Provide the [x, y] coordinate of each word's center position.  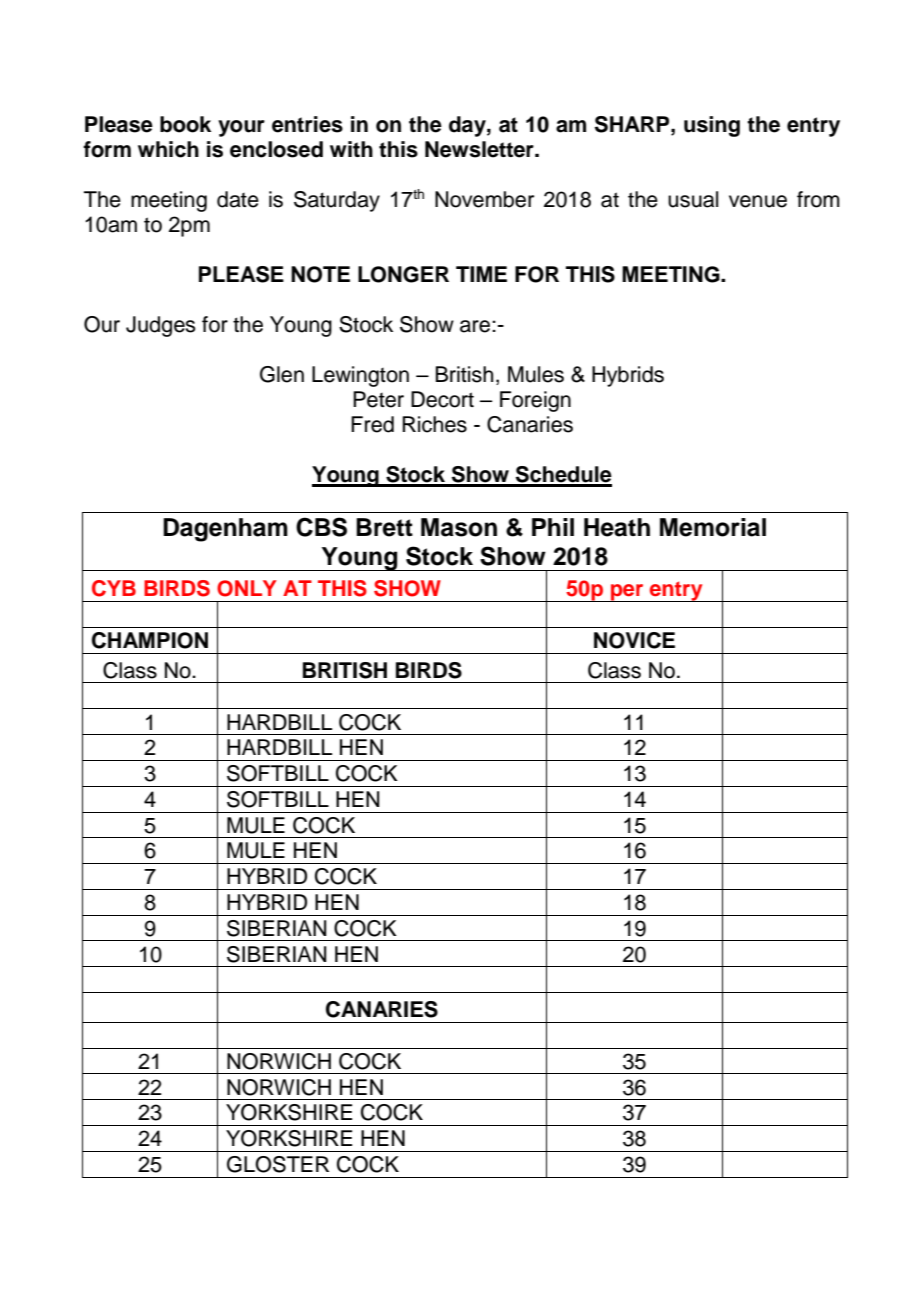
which [168, 149]
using [712, 126]
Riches [434, 424]
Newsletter [480, 149]
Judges [161, 326]
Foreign [535, 401]
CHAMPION [150, 640]
